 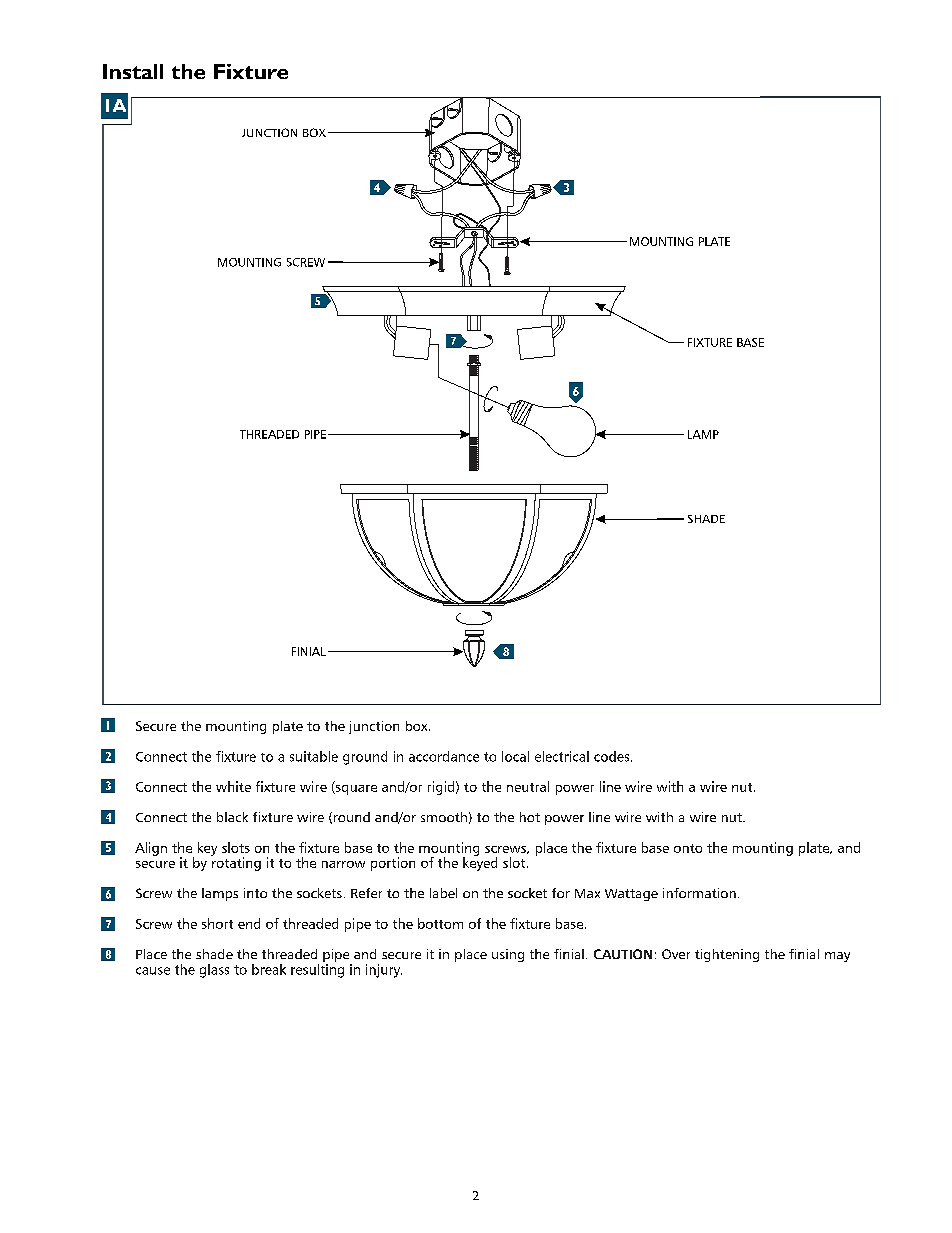 What do you see at coordinates (562, 756) in the screenshot?
I see `electrical` at bounding box center [562, 756].
